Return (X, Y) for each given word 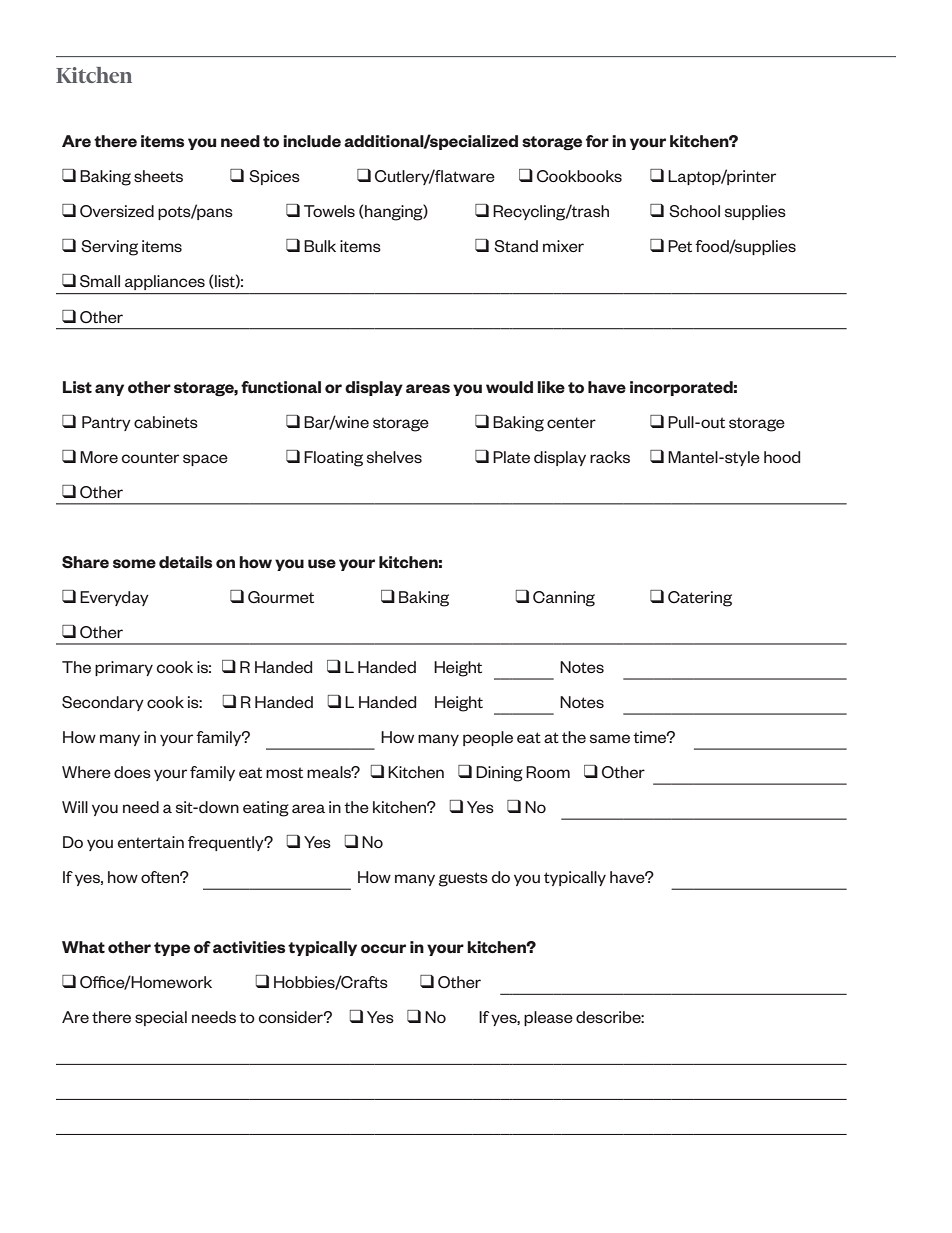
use (322, 563)
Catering (700, 599)
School (694, 211)
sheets (158, 176)
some (134, 563)
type (172, 949)
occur (383, 949)
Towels (329, 211)
